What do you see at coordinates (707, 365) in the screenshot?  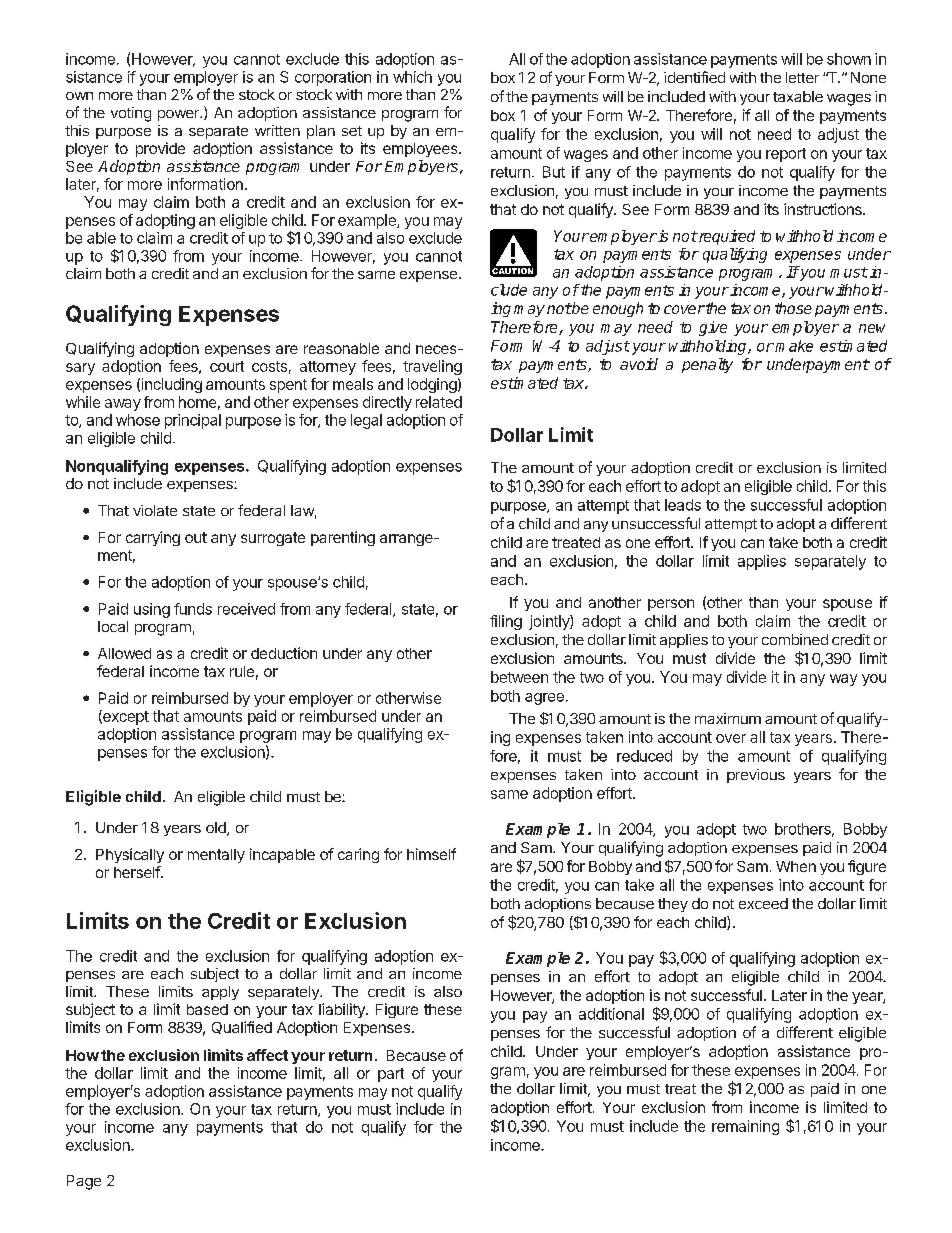 I see `penalty` at bounding box center [707, 365].
